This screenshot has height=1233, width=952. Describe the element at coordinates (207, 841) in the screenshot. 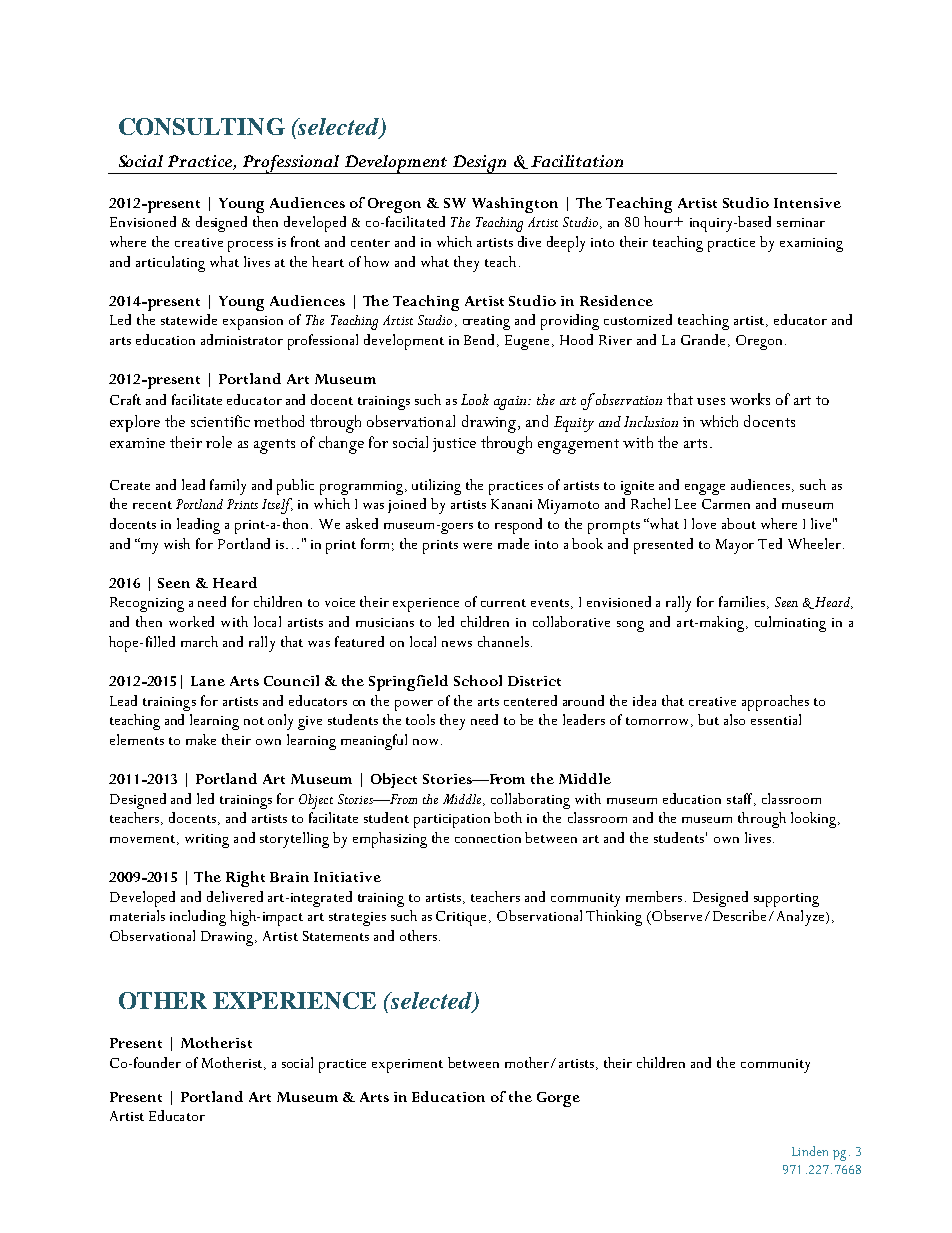

I see `writing` at that location.
